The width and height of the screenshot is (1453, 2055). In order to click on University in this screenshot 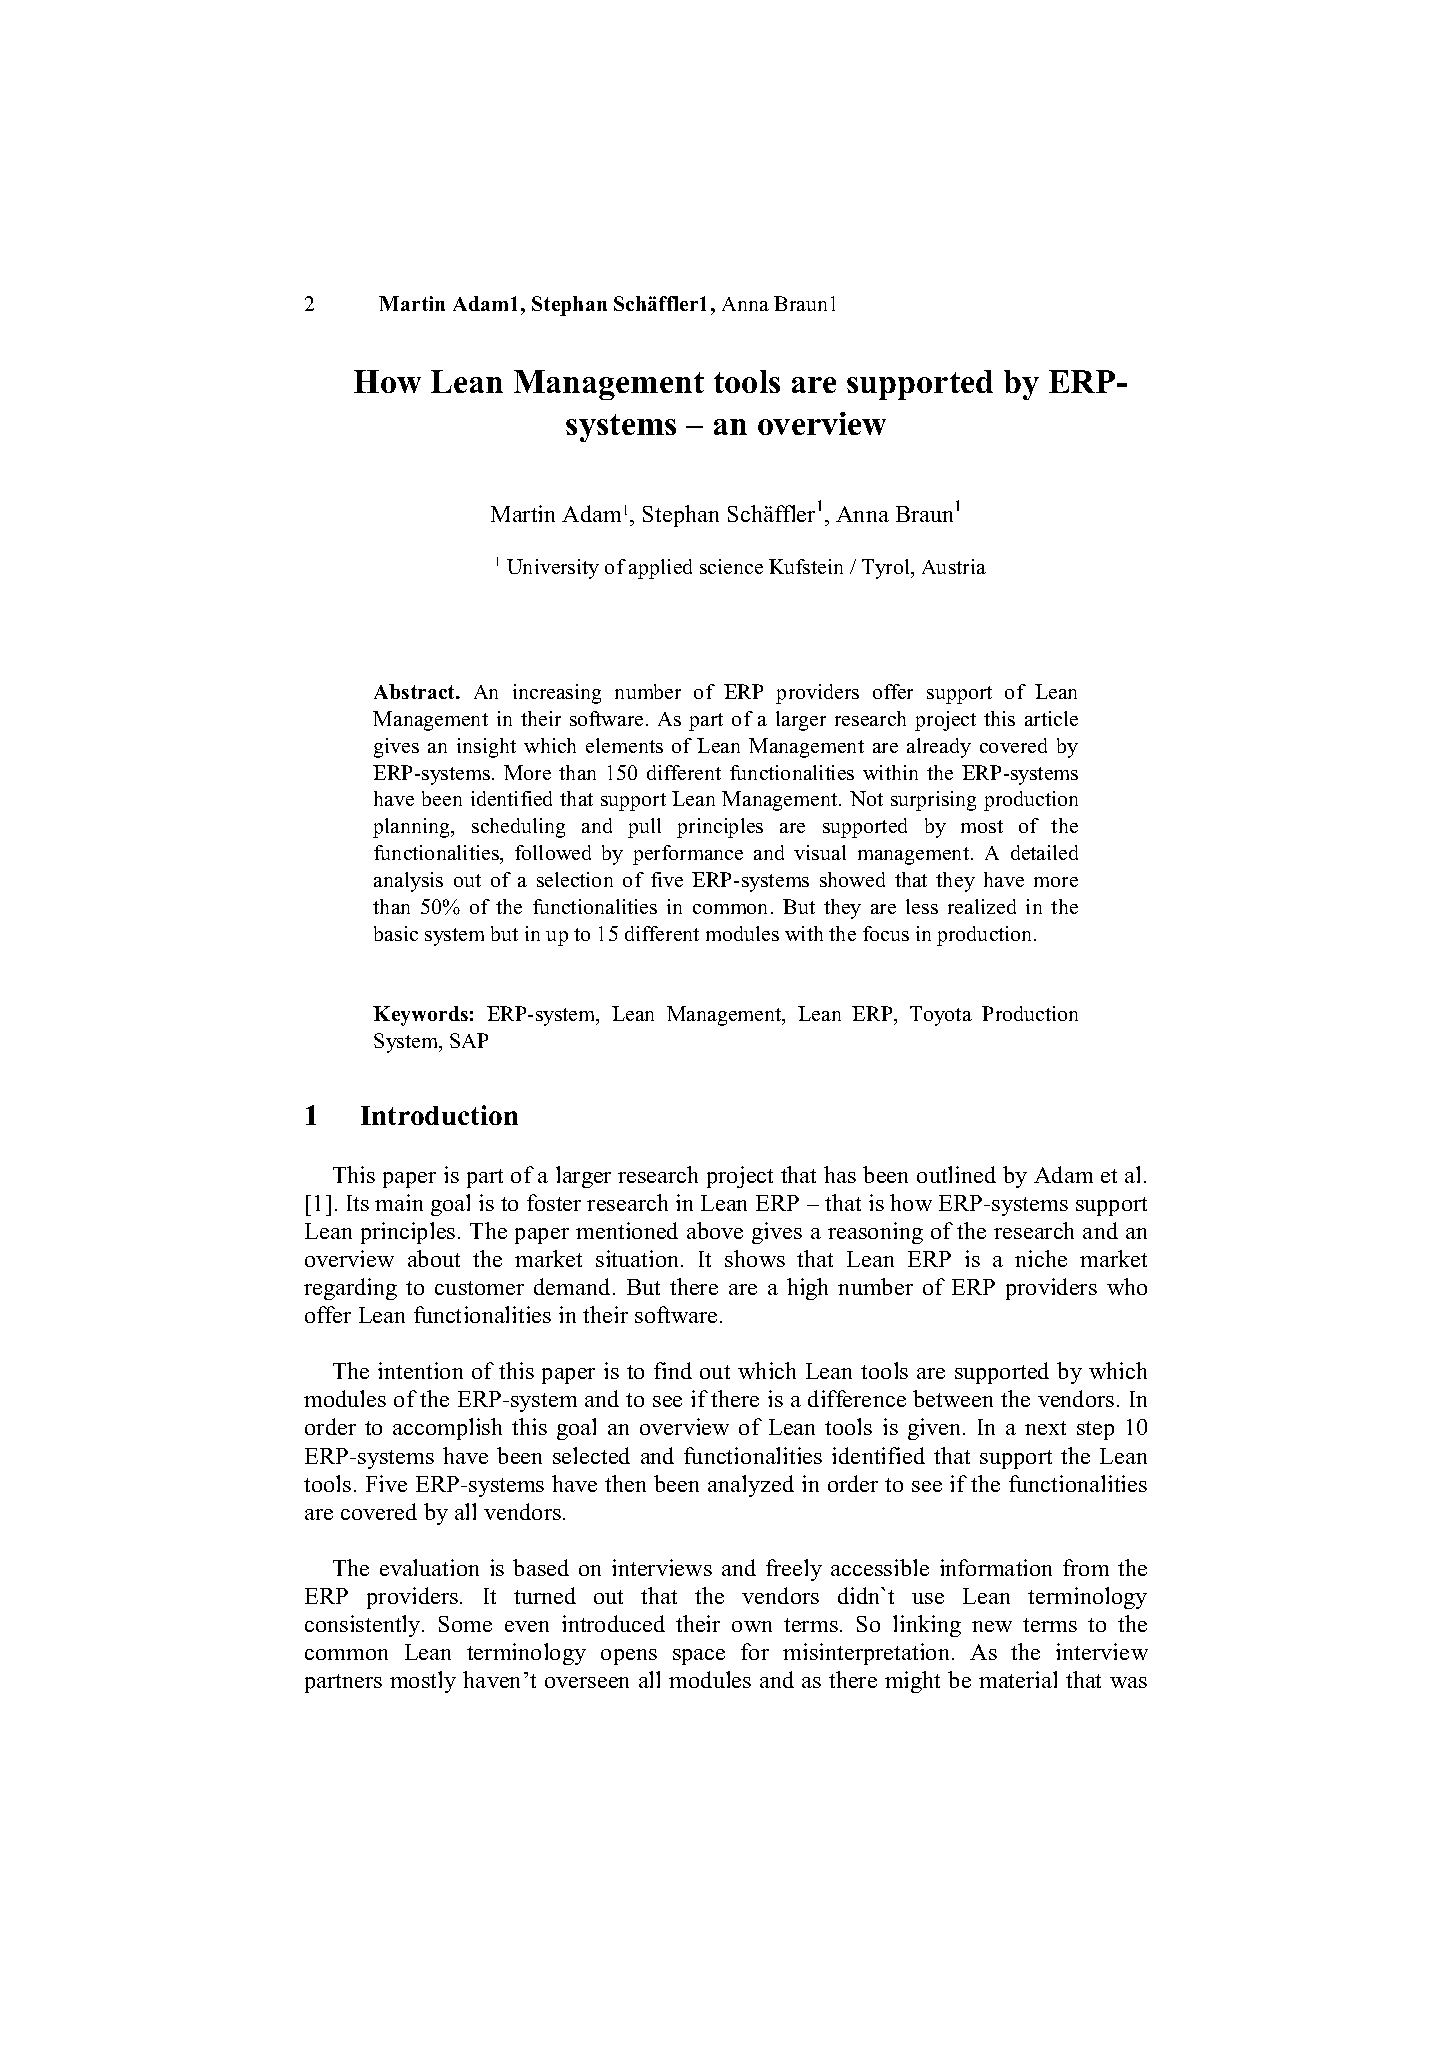, I will do `click(553, 569)`.
